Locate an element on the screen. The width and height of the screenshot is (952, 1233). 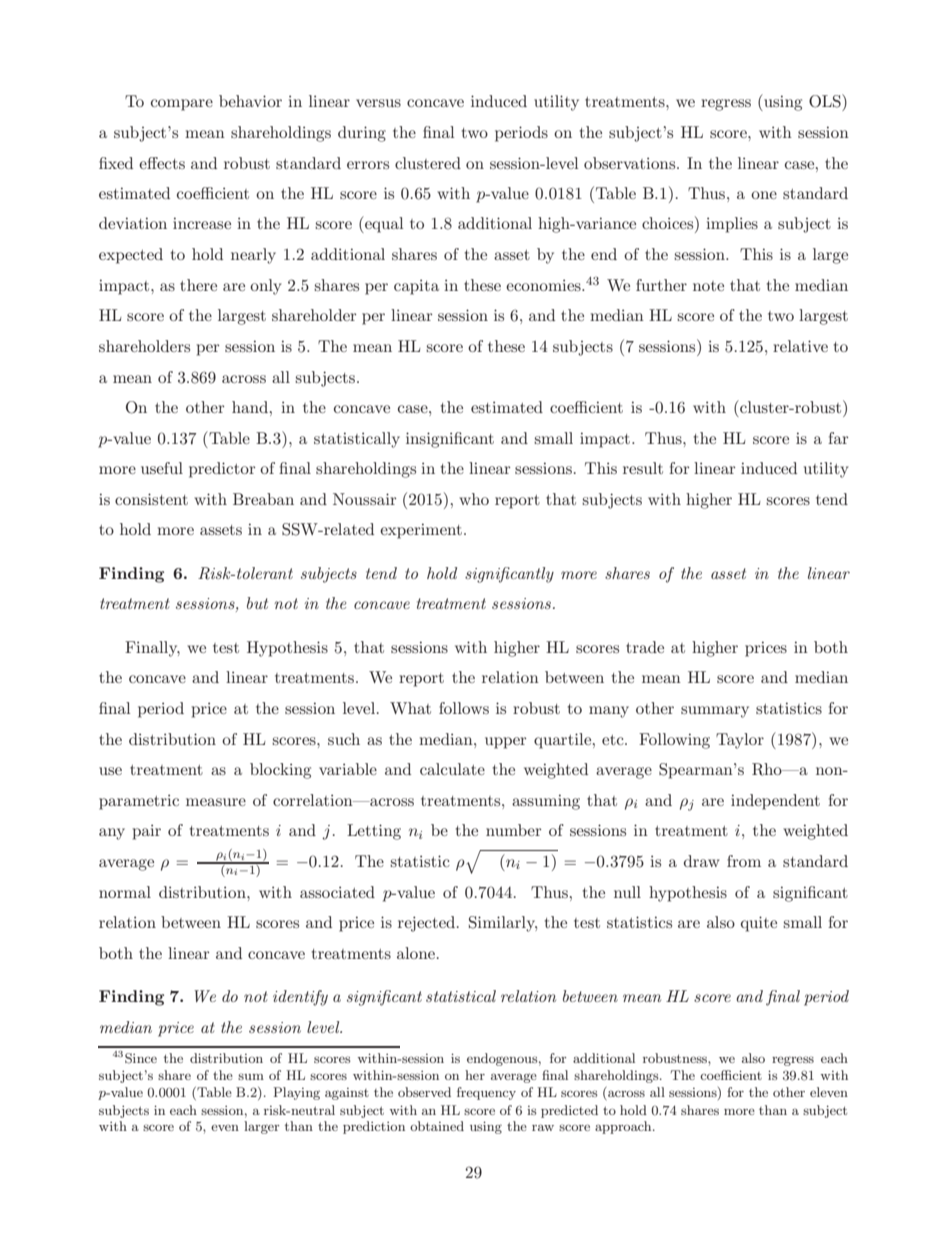
approach is located at coordinates (624, 1127).
